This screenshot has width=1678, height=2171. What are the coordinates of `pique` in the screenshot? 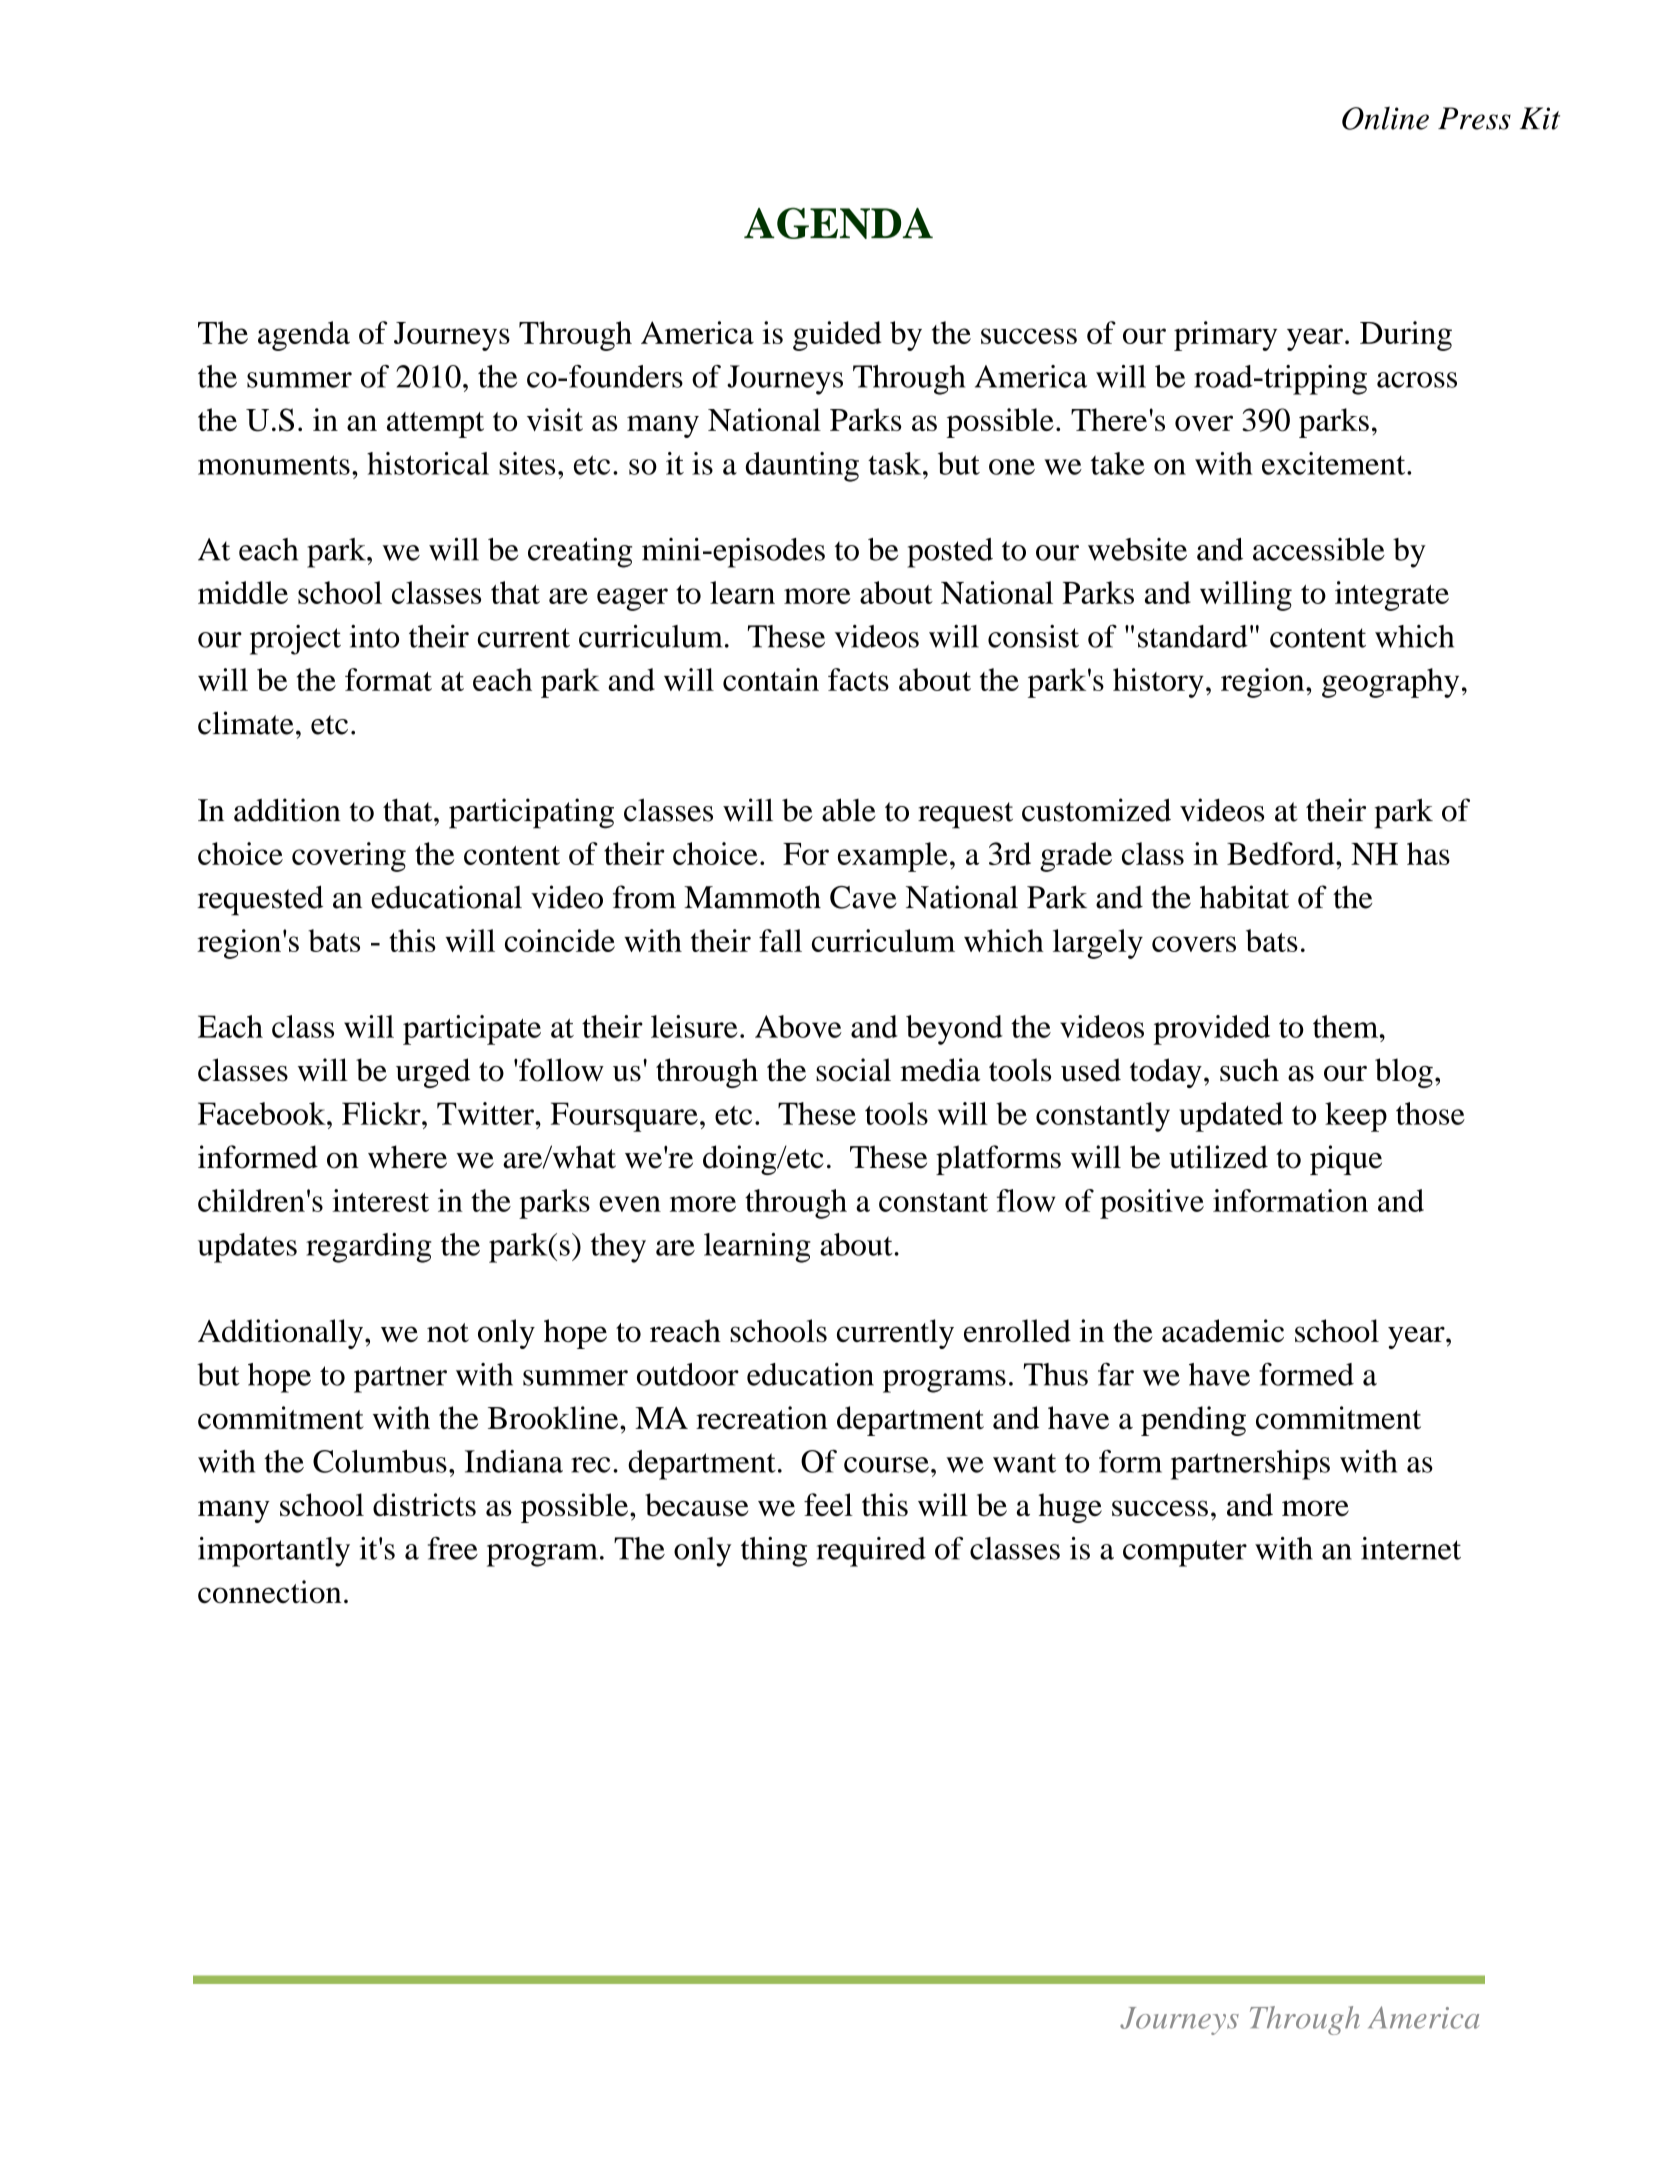 It's located at (1346, 1160).
